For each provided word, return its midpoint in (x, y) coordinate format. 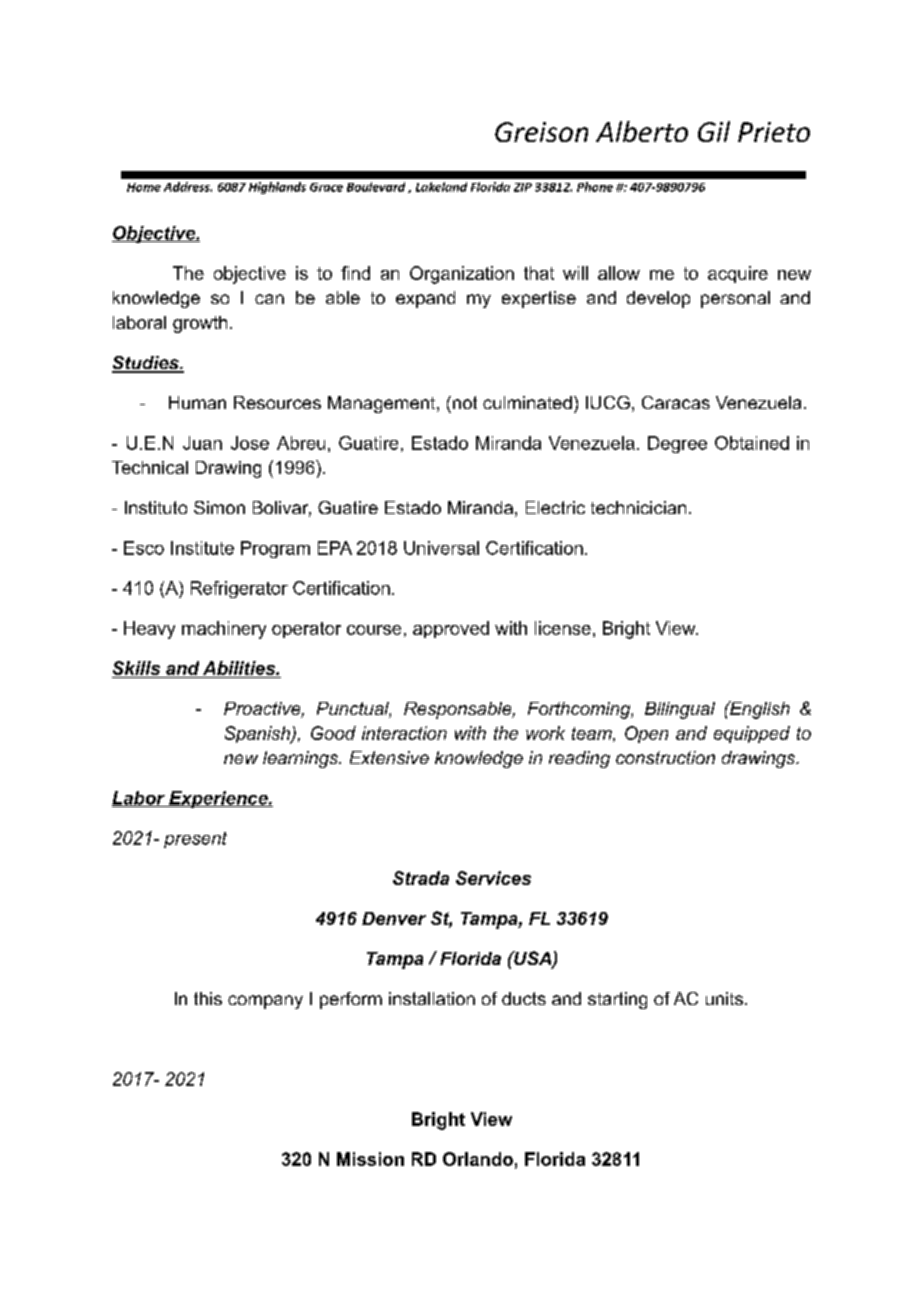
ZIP (523, 187)
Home (144, 187)
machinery (224, 630)
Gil (714, 131)
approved (451, 629)
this (208, 998)
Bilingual (680, 710)
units (724, 998)
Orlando (478, 1159)
